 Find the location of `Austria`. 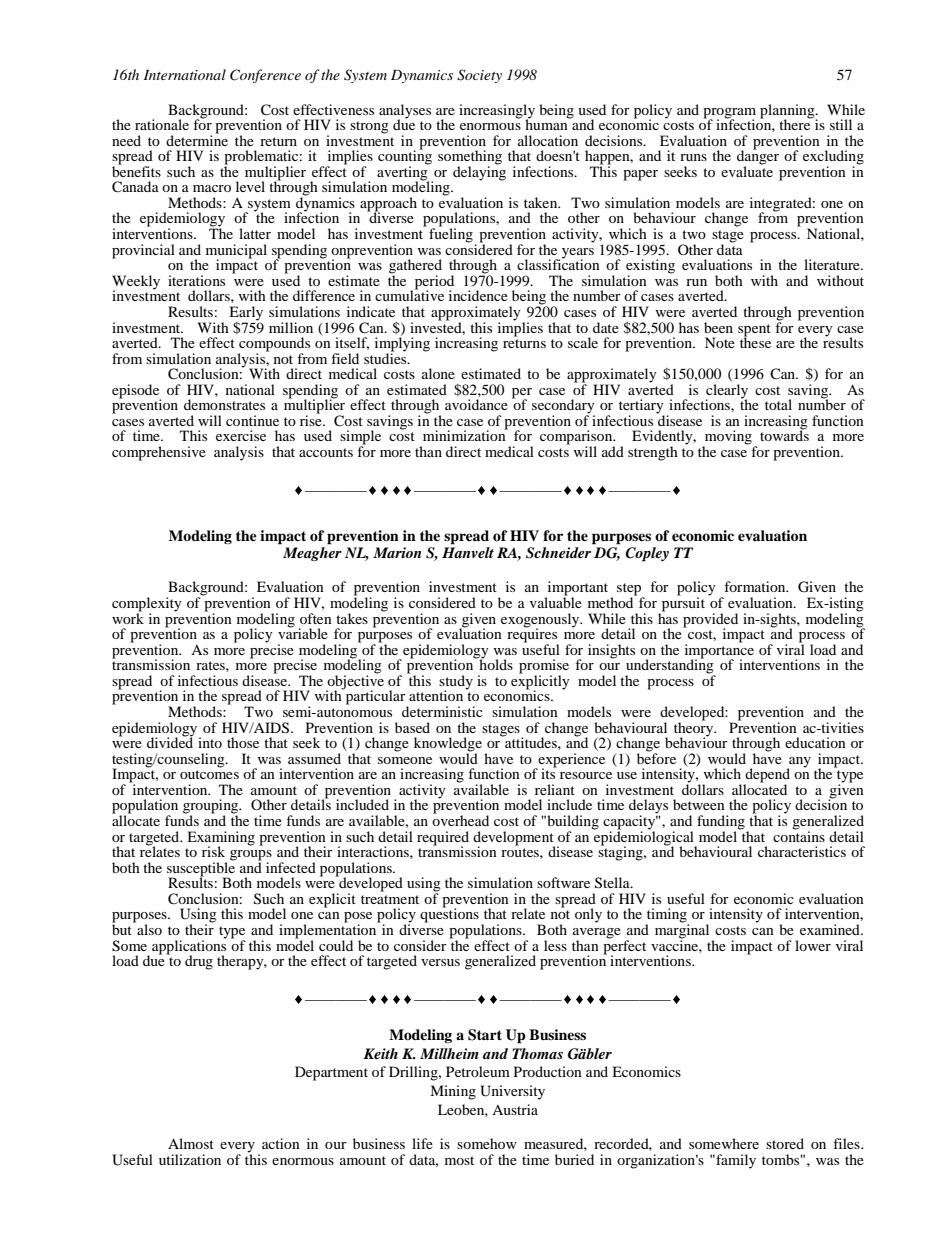

Austria is located at coordinates (515, 1109).
